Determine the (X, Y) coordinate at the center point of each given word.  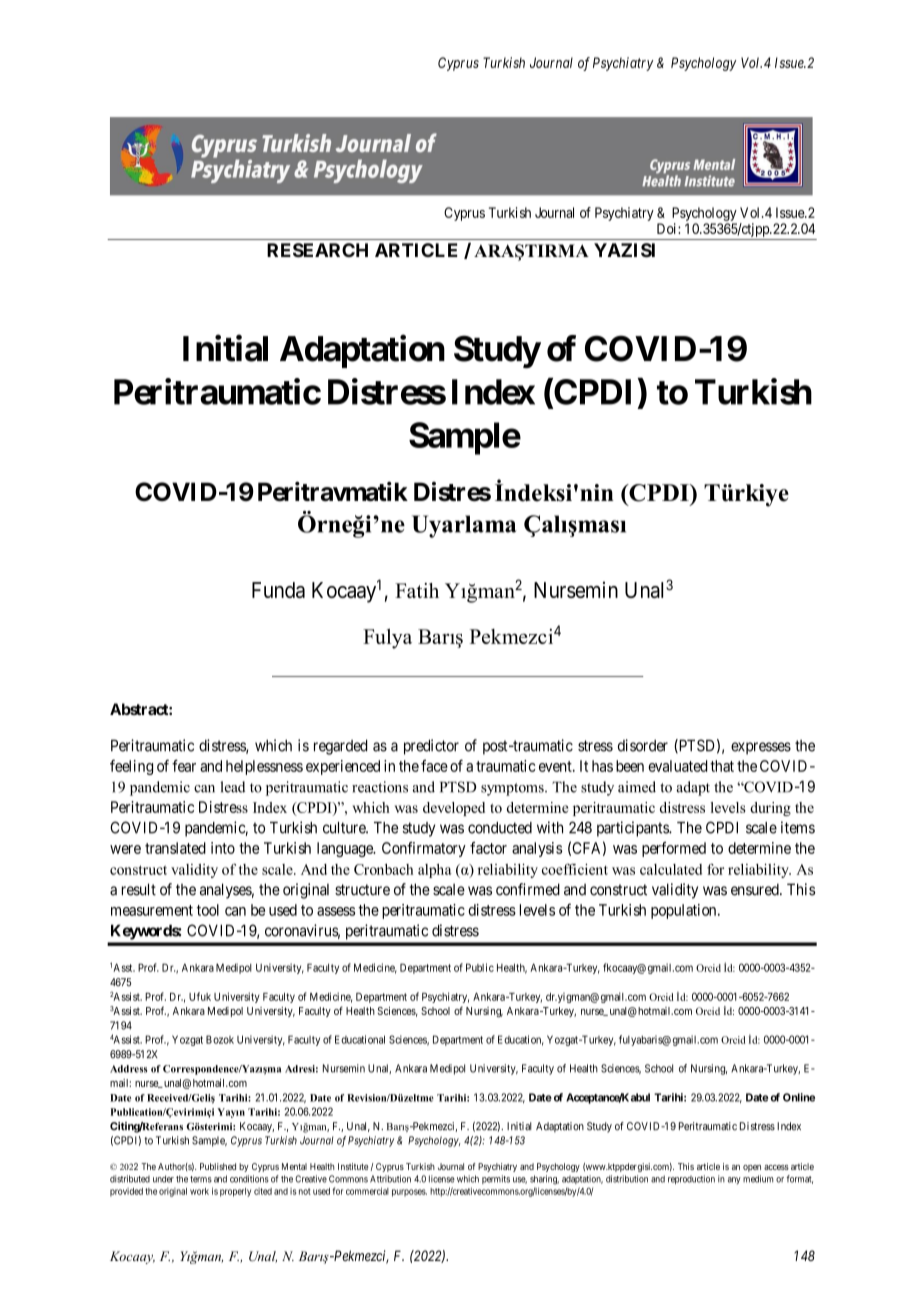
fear (184, 765)
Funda (278, 590)
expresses (761, 748)
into (223, 848)
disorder (643, 745)
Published (218, 1166)
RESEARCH (317, 250)
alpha (435, 871)
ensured (756, 889)
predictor (431, 747)
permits (496, 1179)
